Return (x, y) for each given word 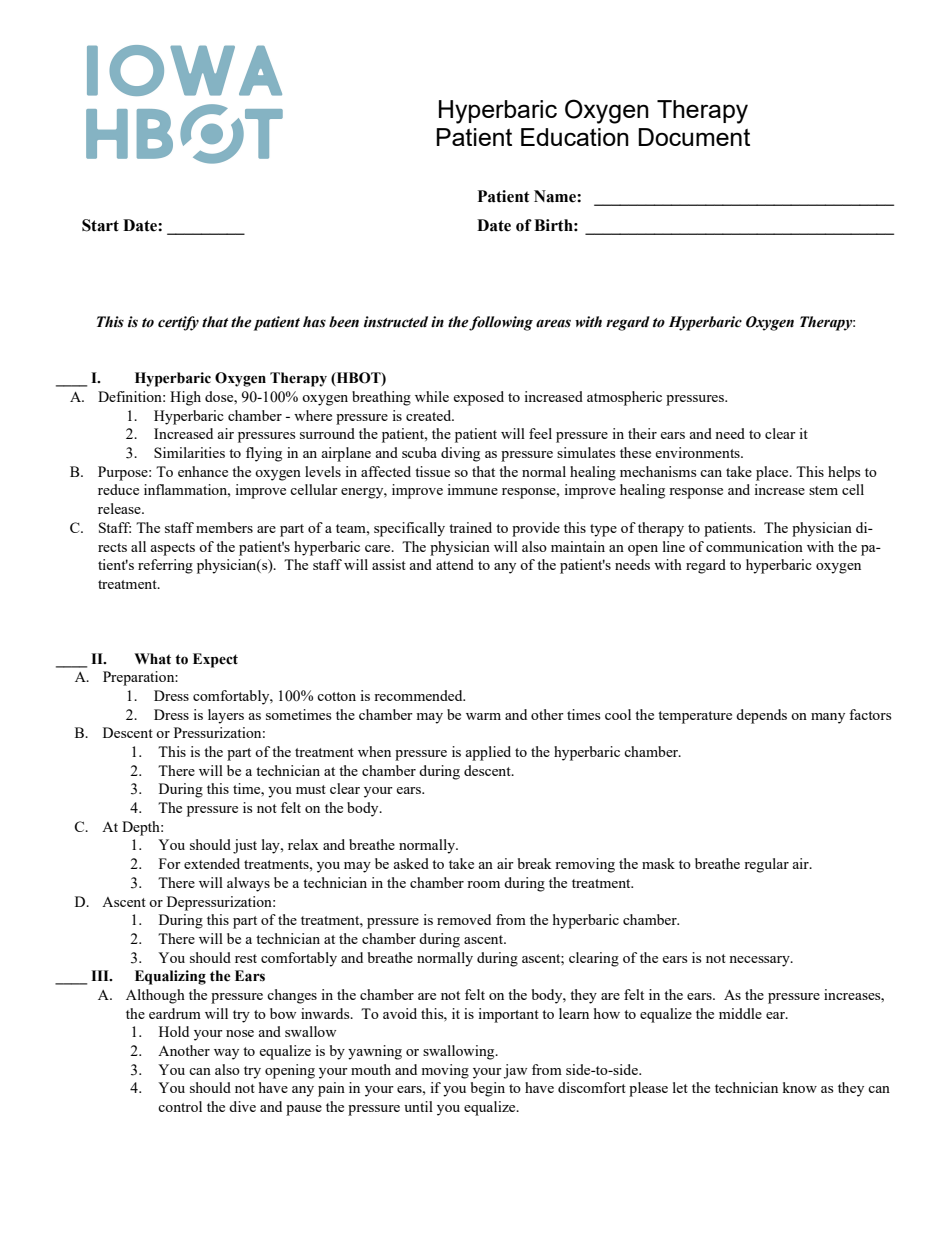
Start (100, 225)
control (180, 1106)
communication (754, 546)
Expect (215, 660)
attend (455, 564)
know (799, 1087)
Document (694, 137)
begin (488, 1089)
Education (575, 137)
